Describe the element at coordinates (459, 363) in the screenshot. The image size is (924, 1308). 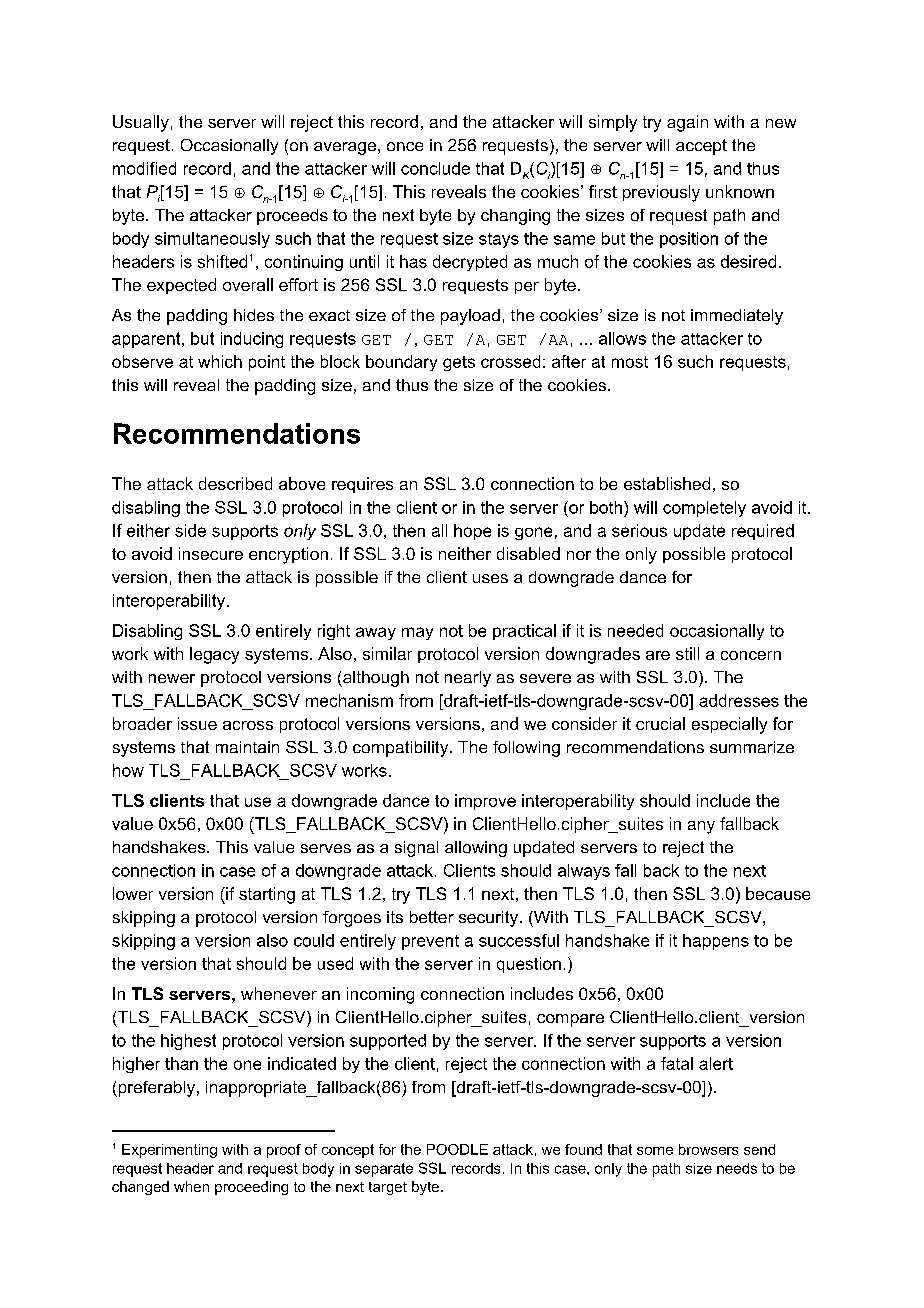
I see `gets` at that location.
